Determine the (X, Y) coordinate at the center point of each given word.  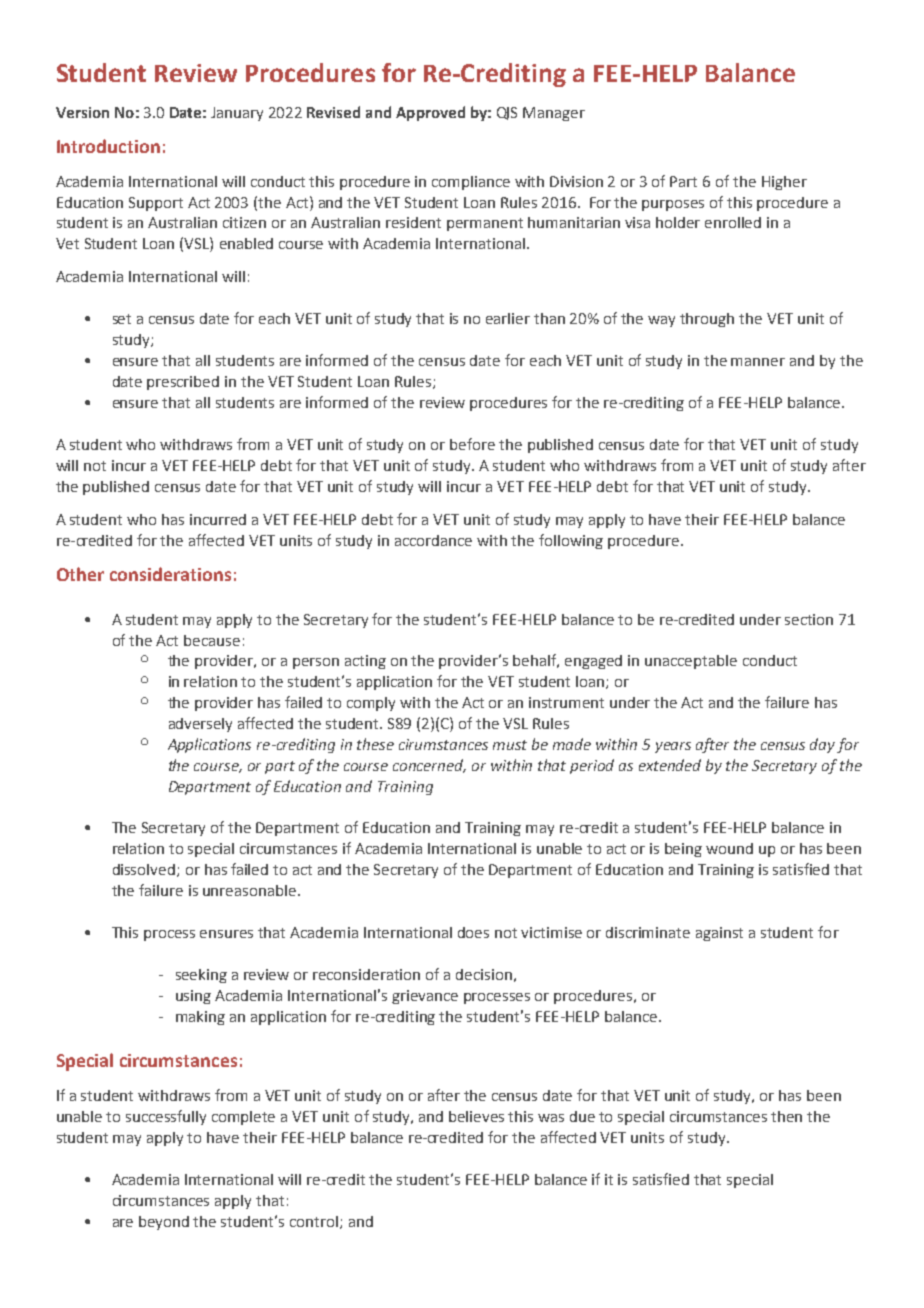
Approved (430, 113)
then (786, 1116)
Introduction (108, 146)
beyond (164, 1223)
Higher (784, 183)
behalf (536, 661)
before (472, 444)
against (719, 934)
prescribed (183, 383)
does (473, 932)
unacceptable (691, 662)
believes (476, 1116)
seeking (201, 976)
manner (758, 362)
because (212, 640)
